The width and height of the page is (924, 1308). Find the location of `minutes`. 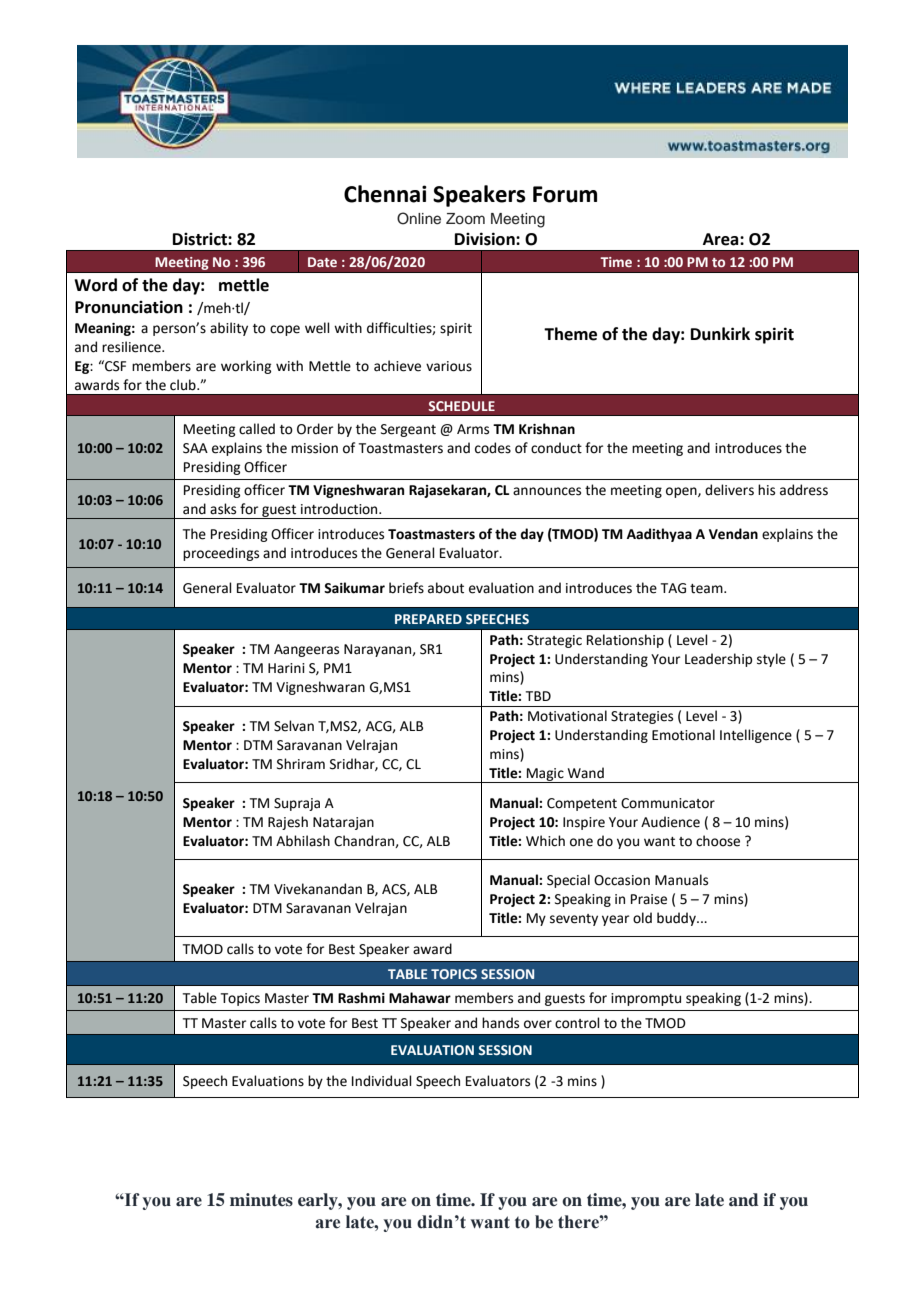

minutes is located at coordinates (261, 1200).
